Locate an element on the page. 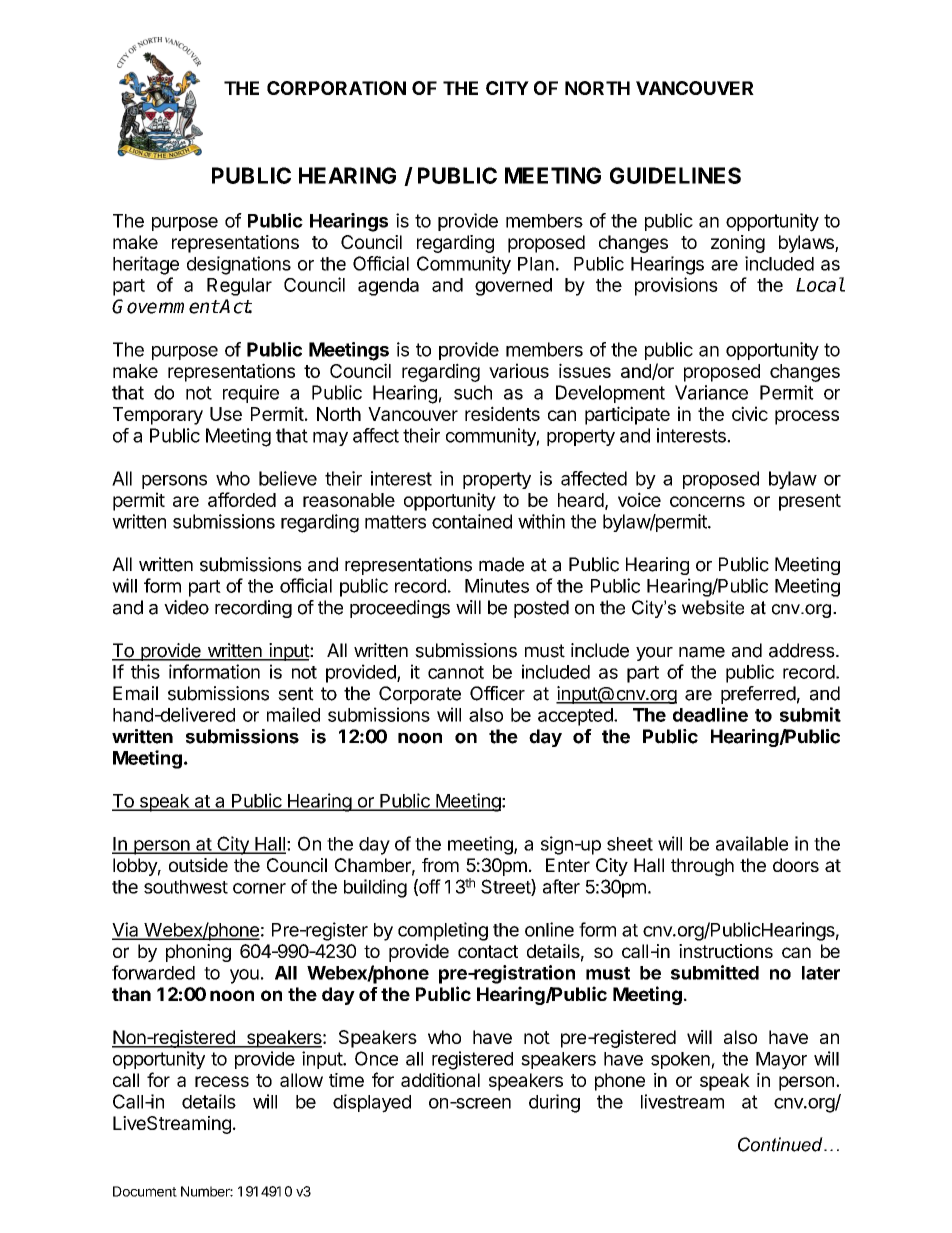 The image size is (952, 1233). CORPORATION is located at coordinates (336, 88).
